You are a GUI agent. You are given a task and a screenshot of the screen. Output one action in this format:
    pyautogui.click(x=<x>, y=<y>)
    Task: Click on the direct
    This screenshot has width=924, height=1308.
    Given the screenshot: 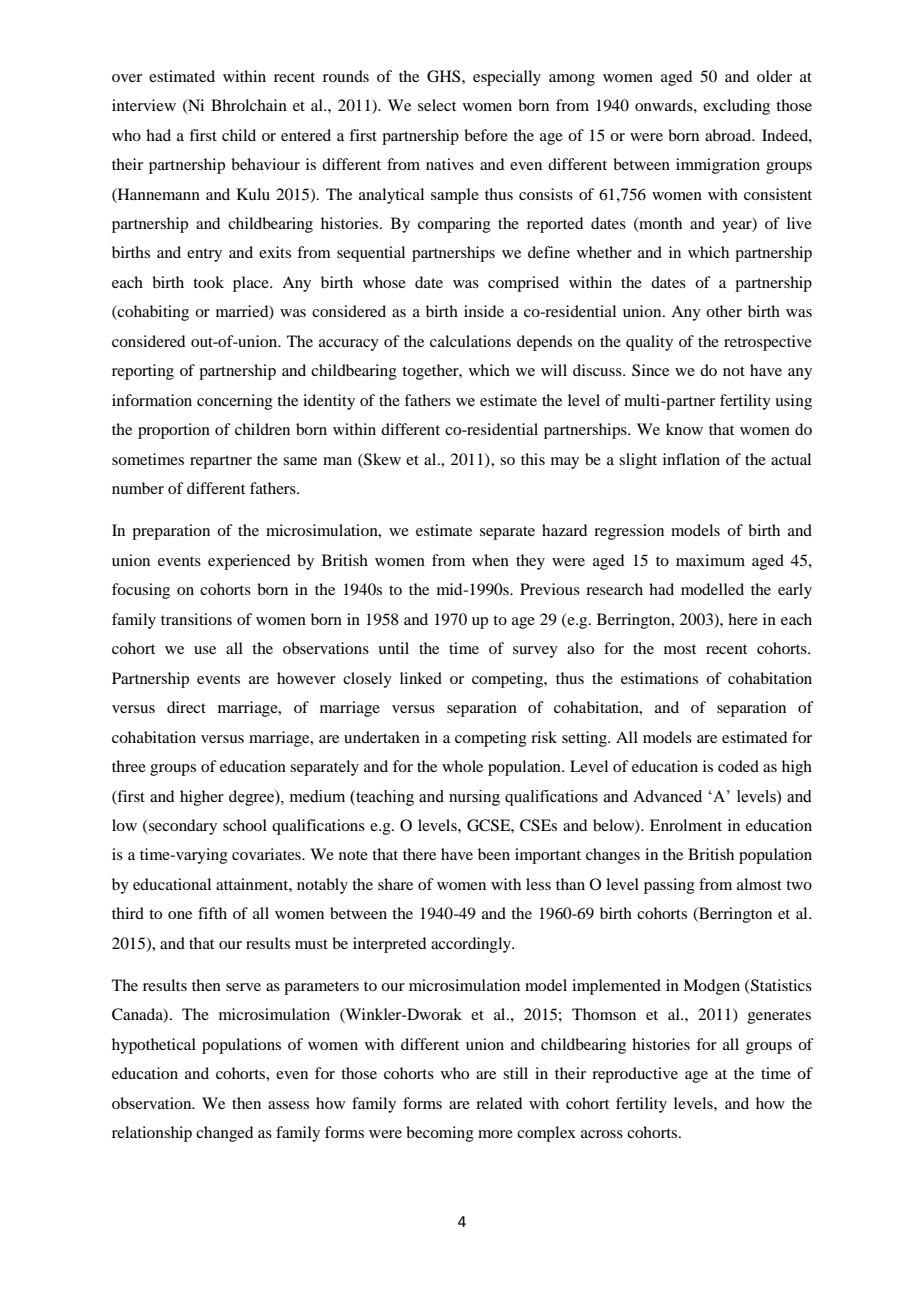 What is the action you would take?
    pyautogui.click(x=186, y=707)
